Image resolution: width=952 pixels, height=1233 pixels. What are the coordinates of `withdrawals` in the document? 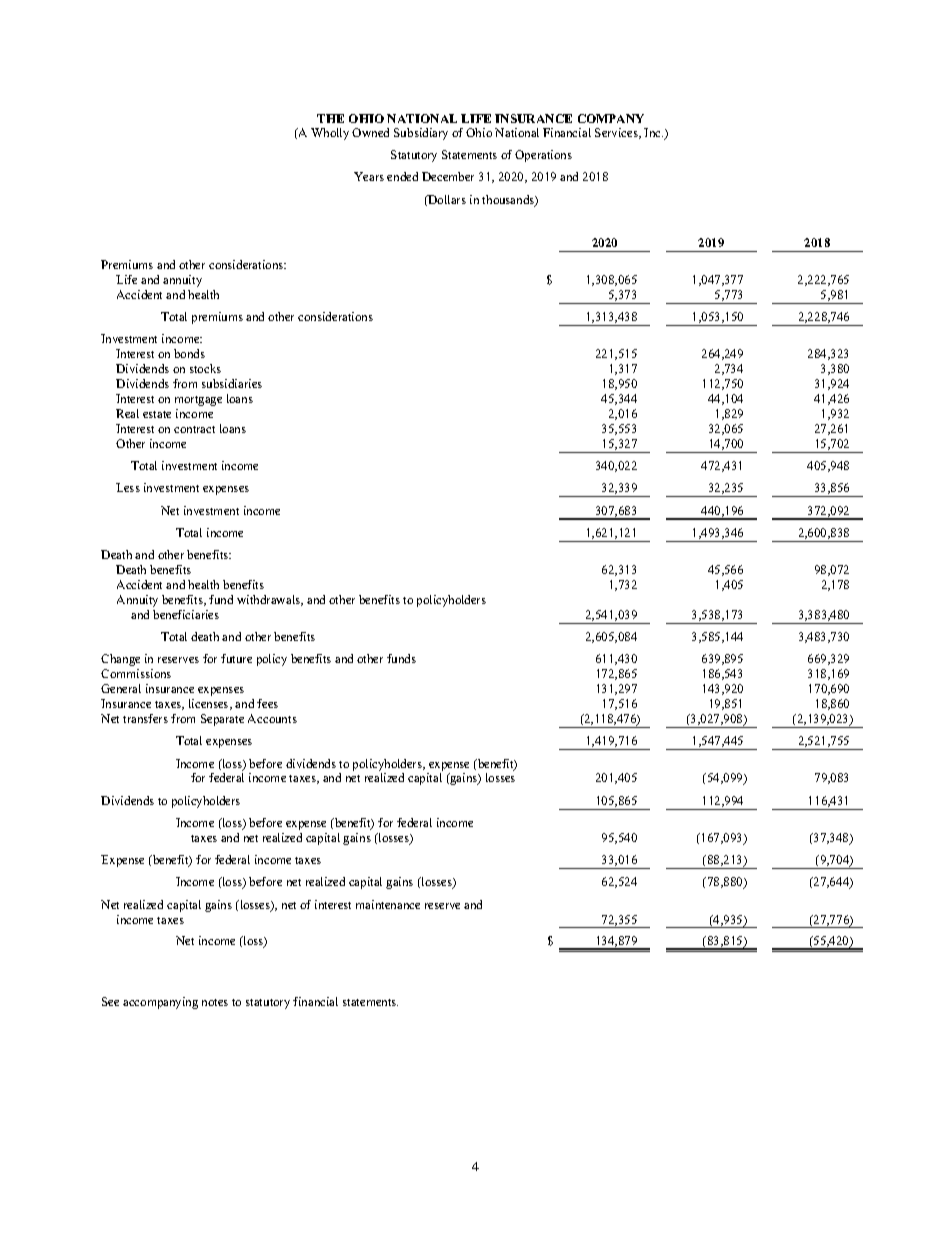 It's located at (270, 600).
